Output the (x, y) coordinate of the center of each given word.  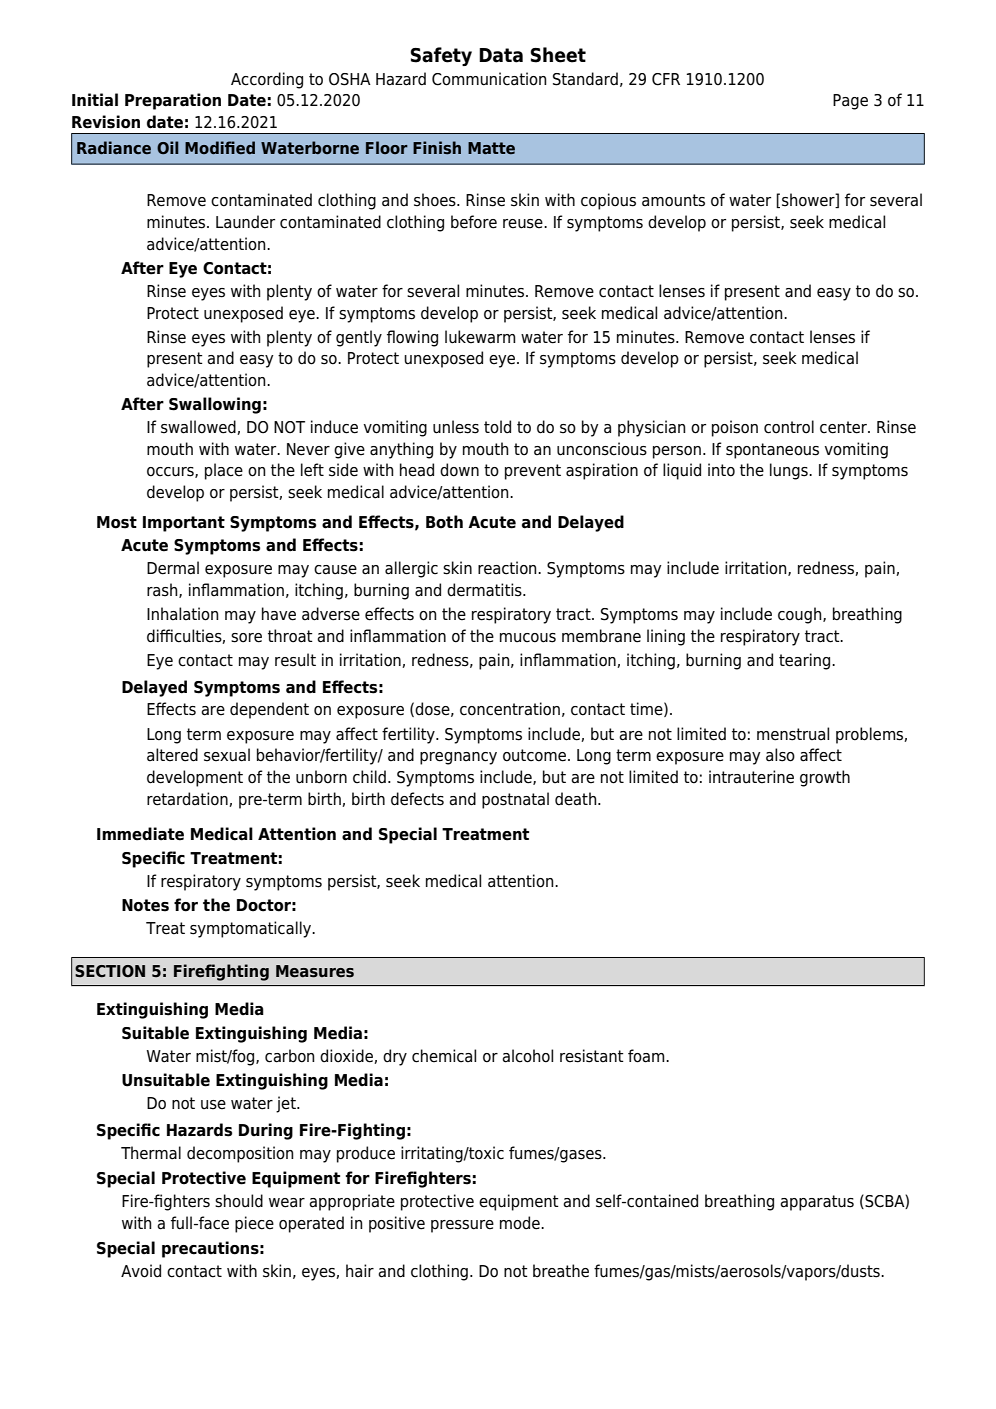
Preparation (173, 101)
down (459, 470)
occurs (171, 472)
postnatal (515, 800)
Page (850, 102)
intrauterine (751, 777)
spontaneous (772, 451)
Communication (489, 79)
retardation (188, 799)
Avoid (141, 1271)
